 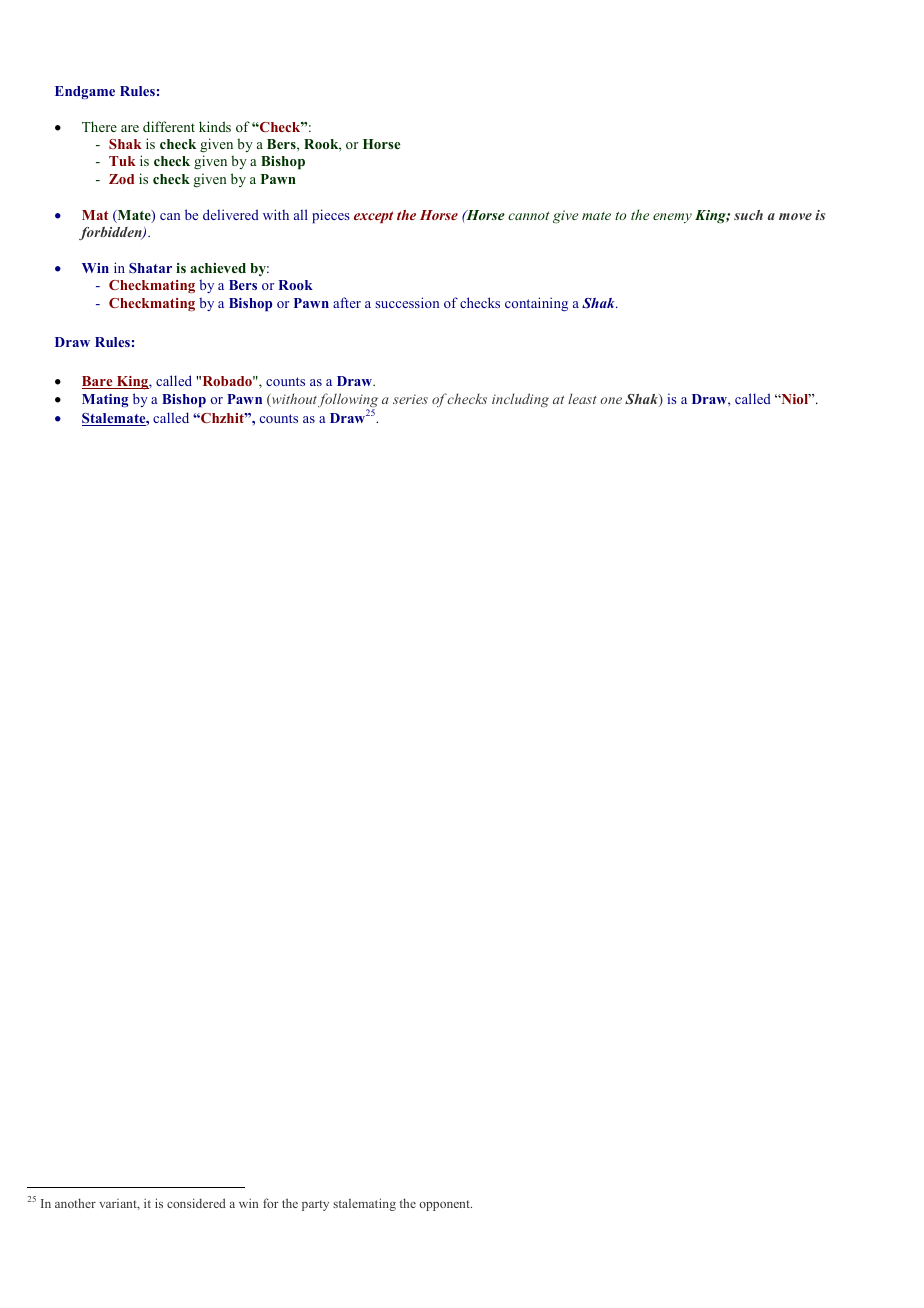 I want to click on such, so click(x=748, y=215).
